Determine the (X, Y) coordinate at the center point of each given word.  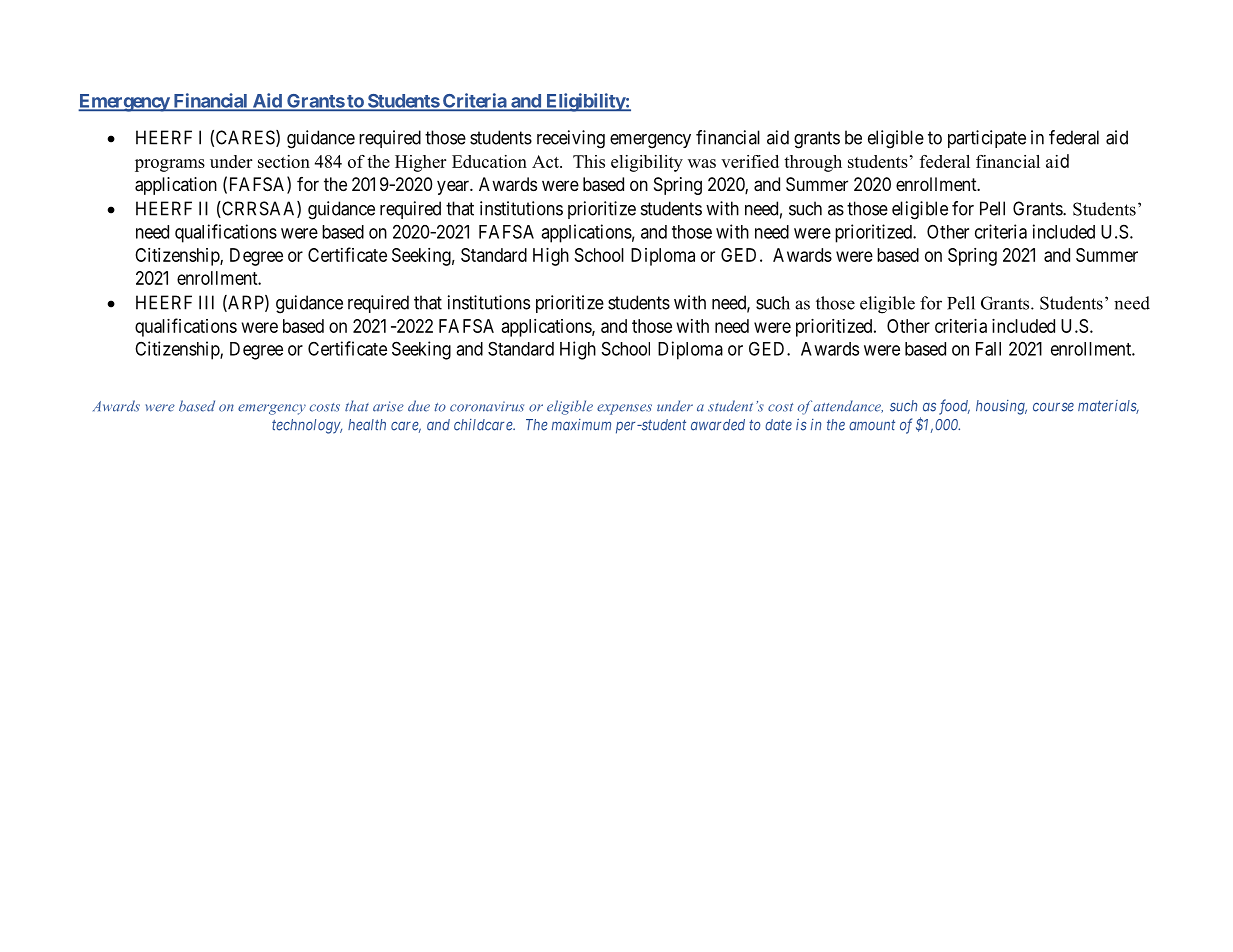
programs (170, 165)
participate (987, 139)
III (206, 302)
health (367, 425)
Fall (988, 349)
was (702, 163)
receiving (571, 139)
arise (388, 406)
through (813, 163)
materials (1108, 407)
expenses (624, 409)
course (1053, 407)
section (284, 161)
